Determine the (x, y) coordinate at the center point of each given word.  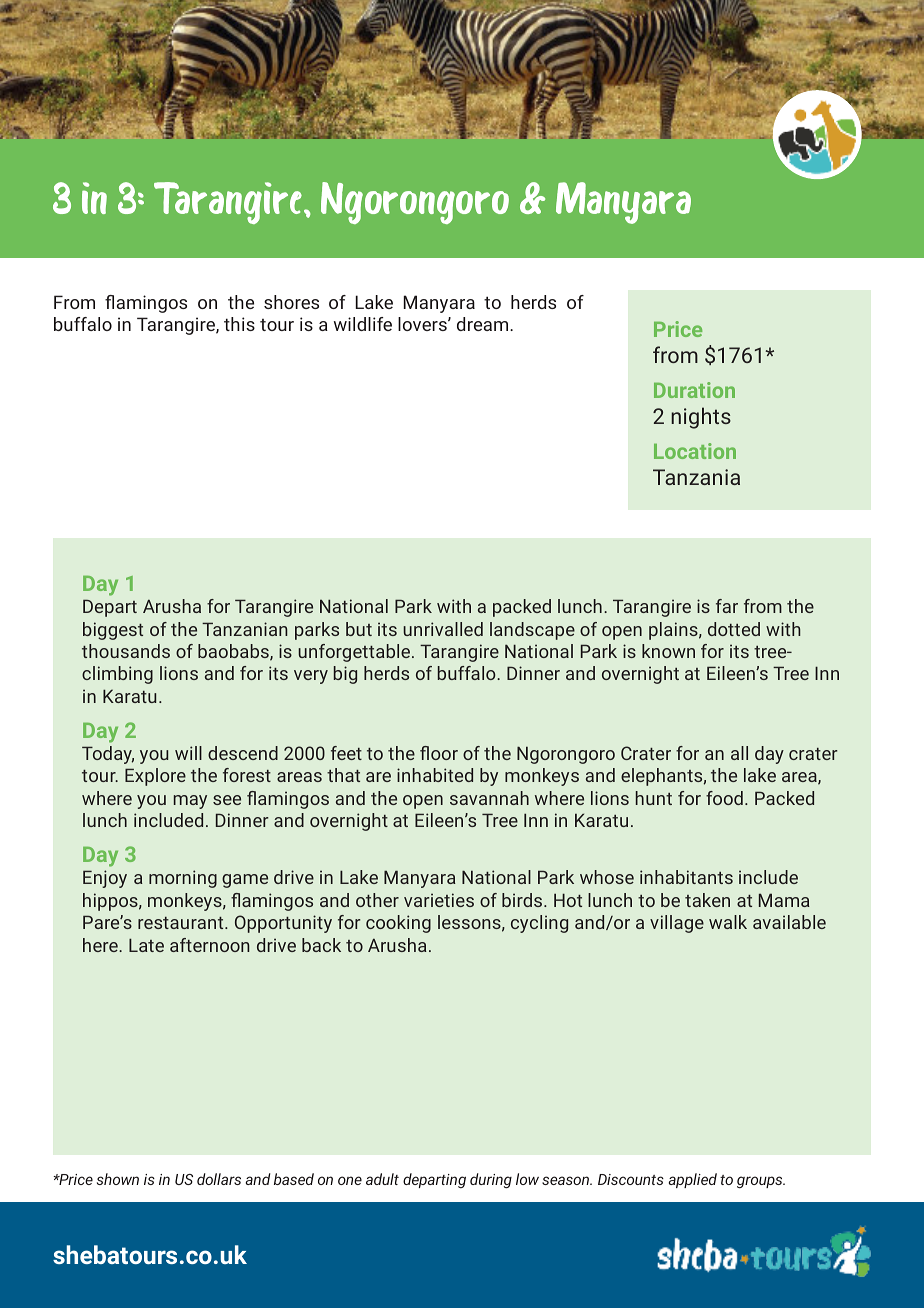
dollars (219, 1179)
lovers (423, 324)
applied (693, 1180)
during (491, 1180)
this (239, 324)
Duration (694, 390)
